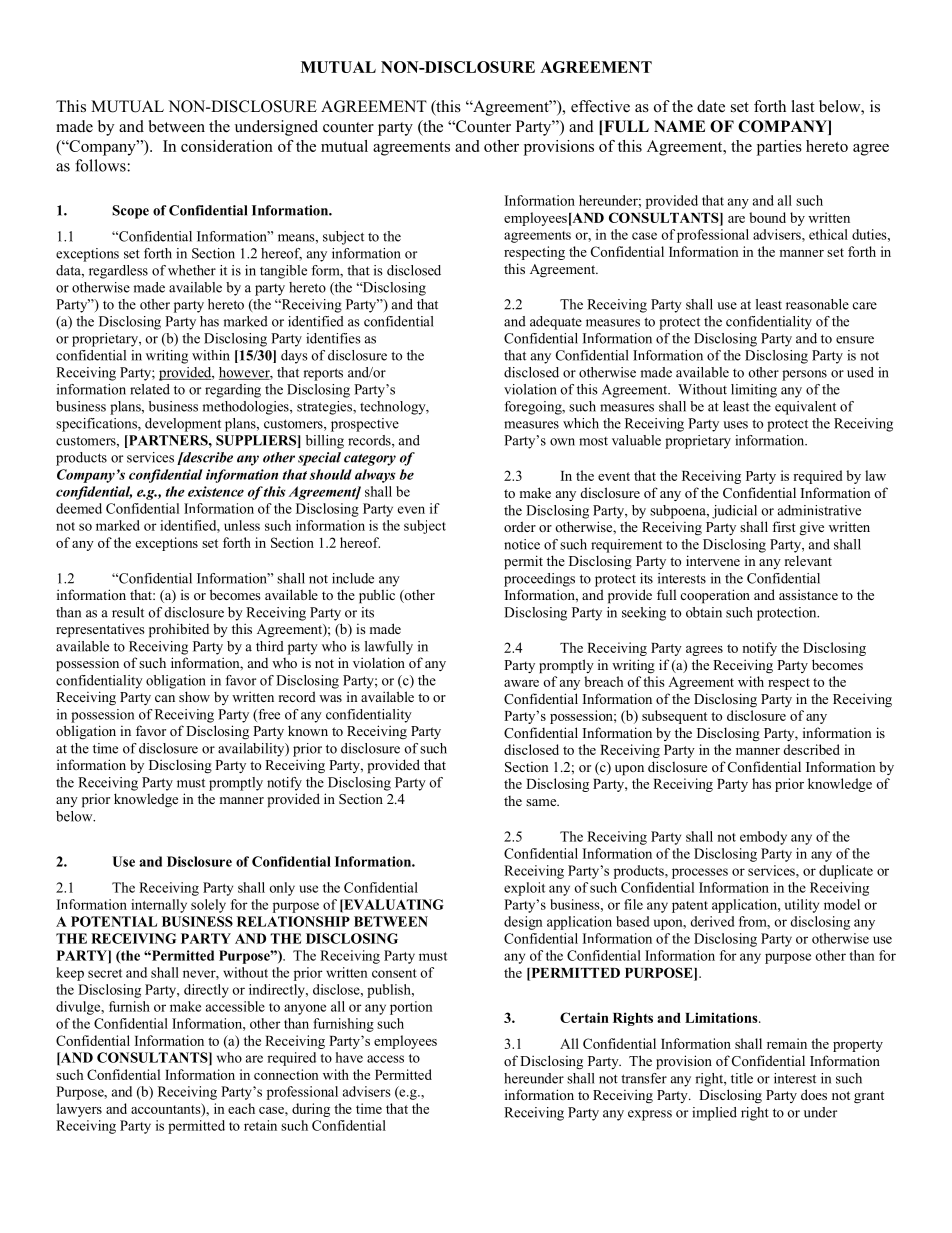 The height and width of the page is (1233, 952). What do you see at coordinates (779, 148) in the page?
I see `parties` at bounding box center [779, 148].
